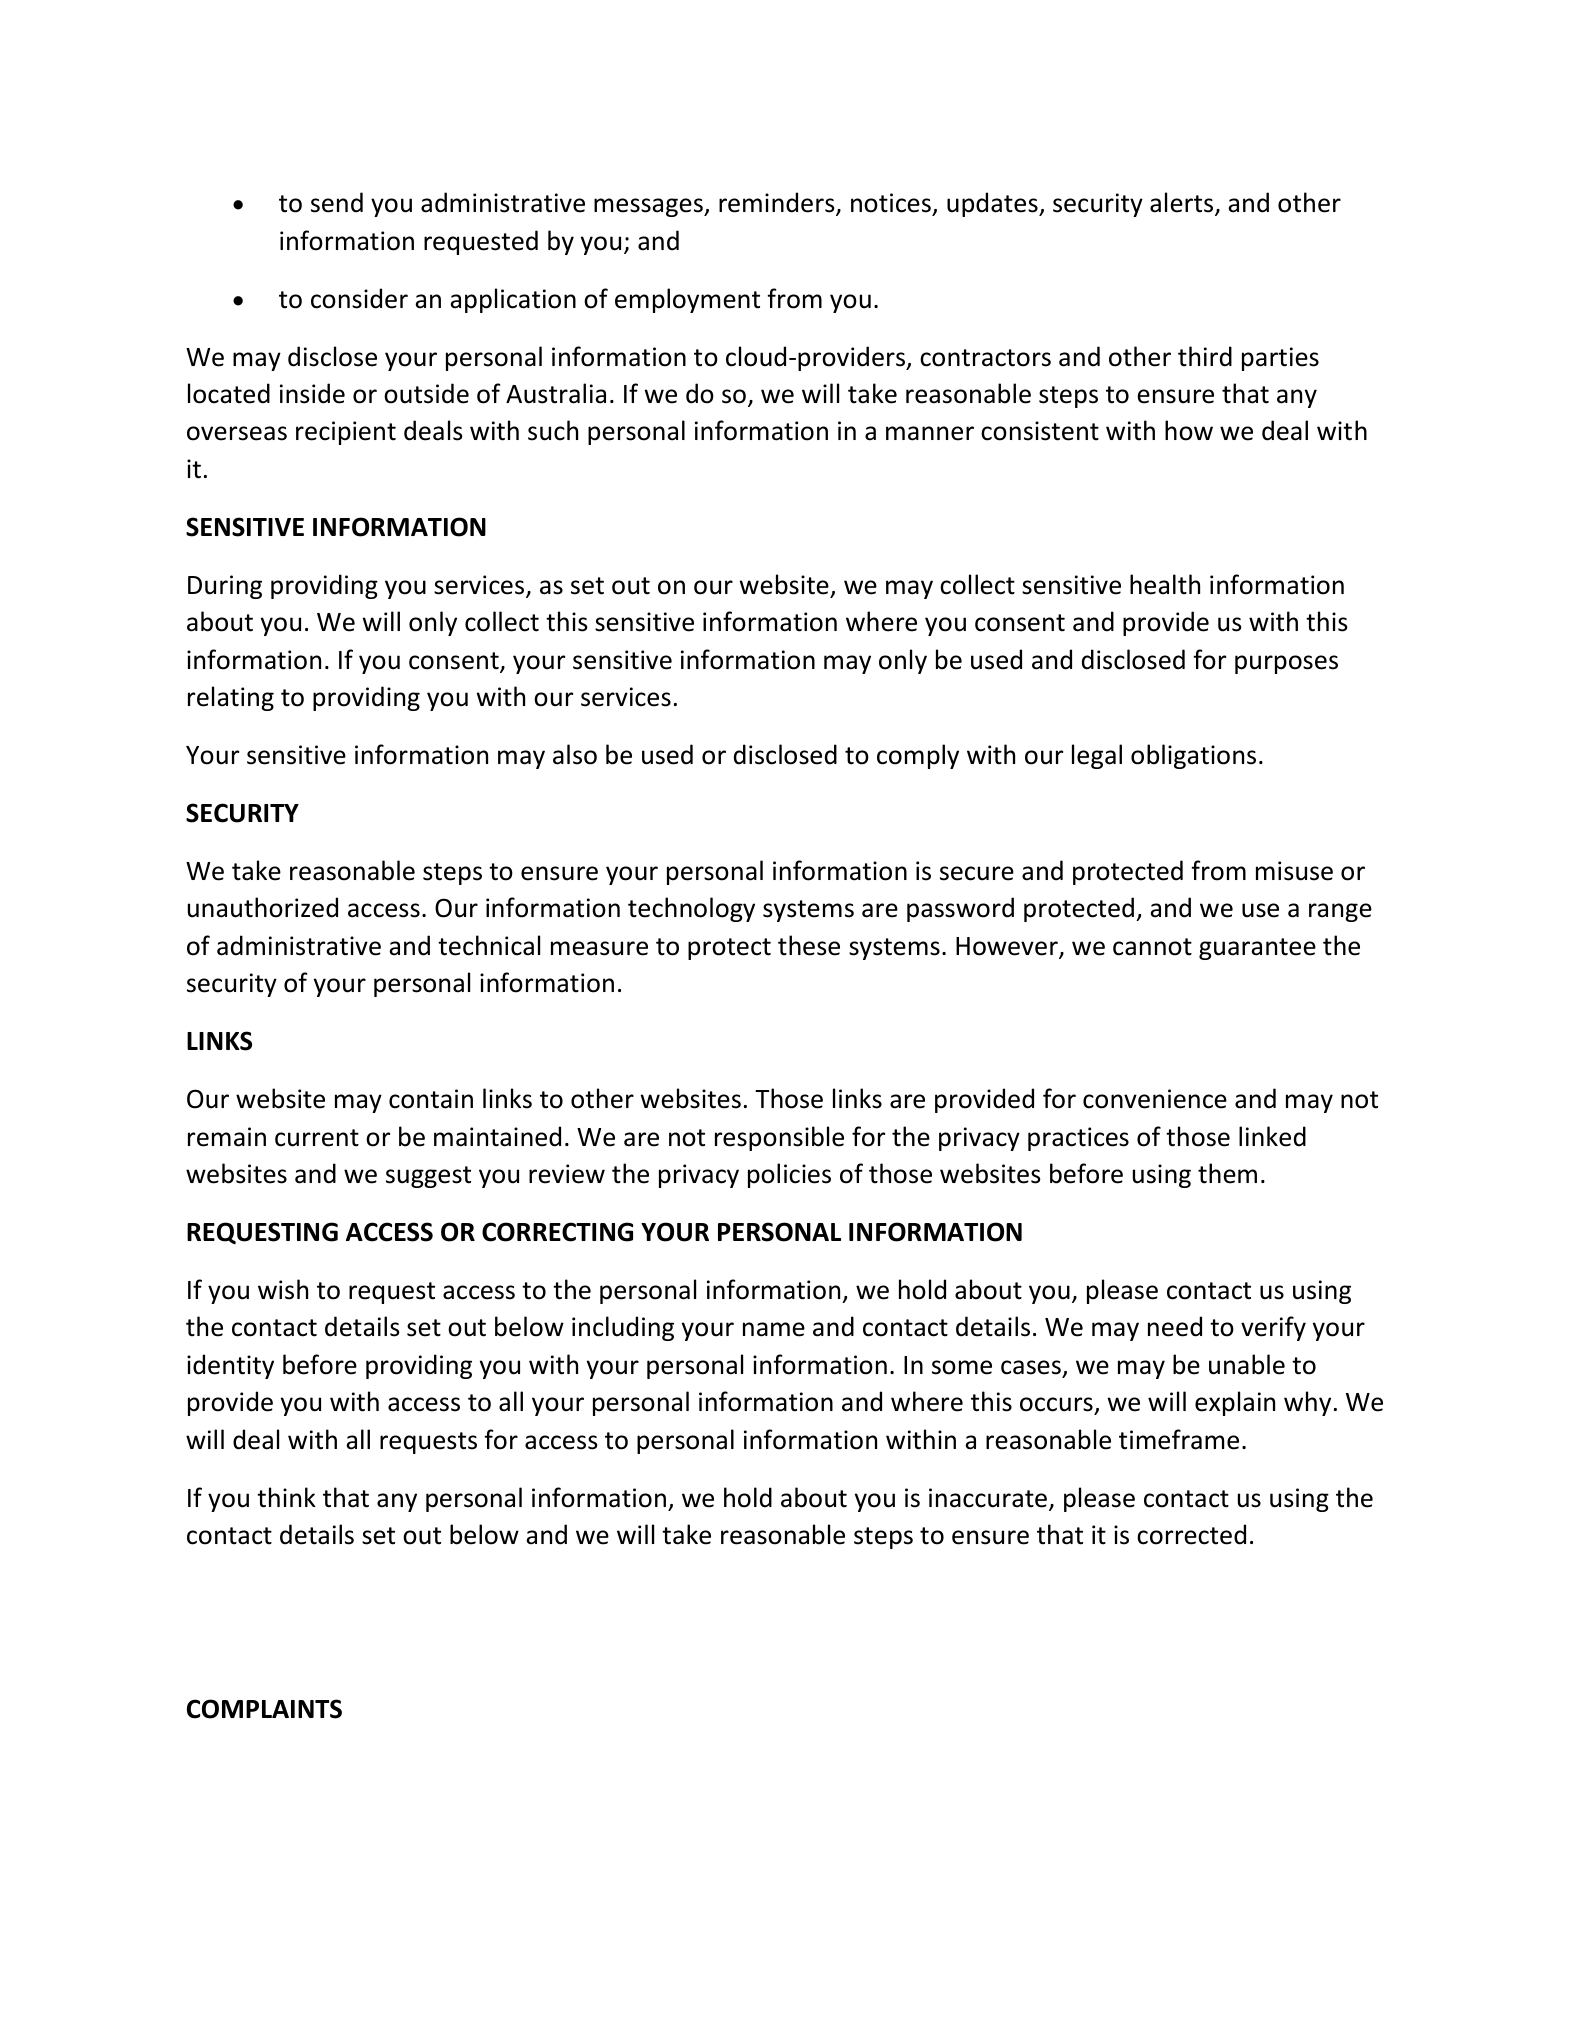 This screenshot has height=2043, width=1579. Describe the element at coordinates (1183, 203) in the screenshot. I see `alerts` at that location.
